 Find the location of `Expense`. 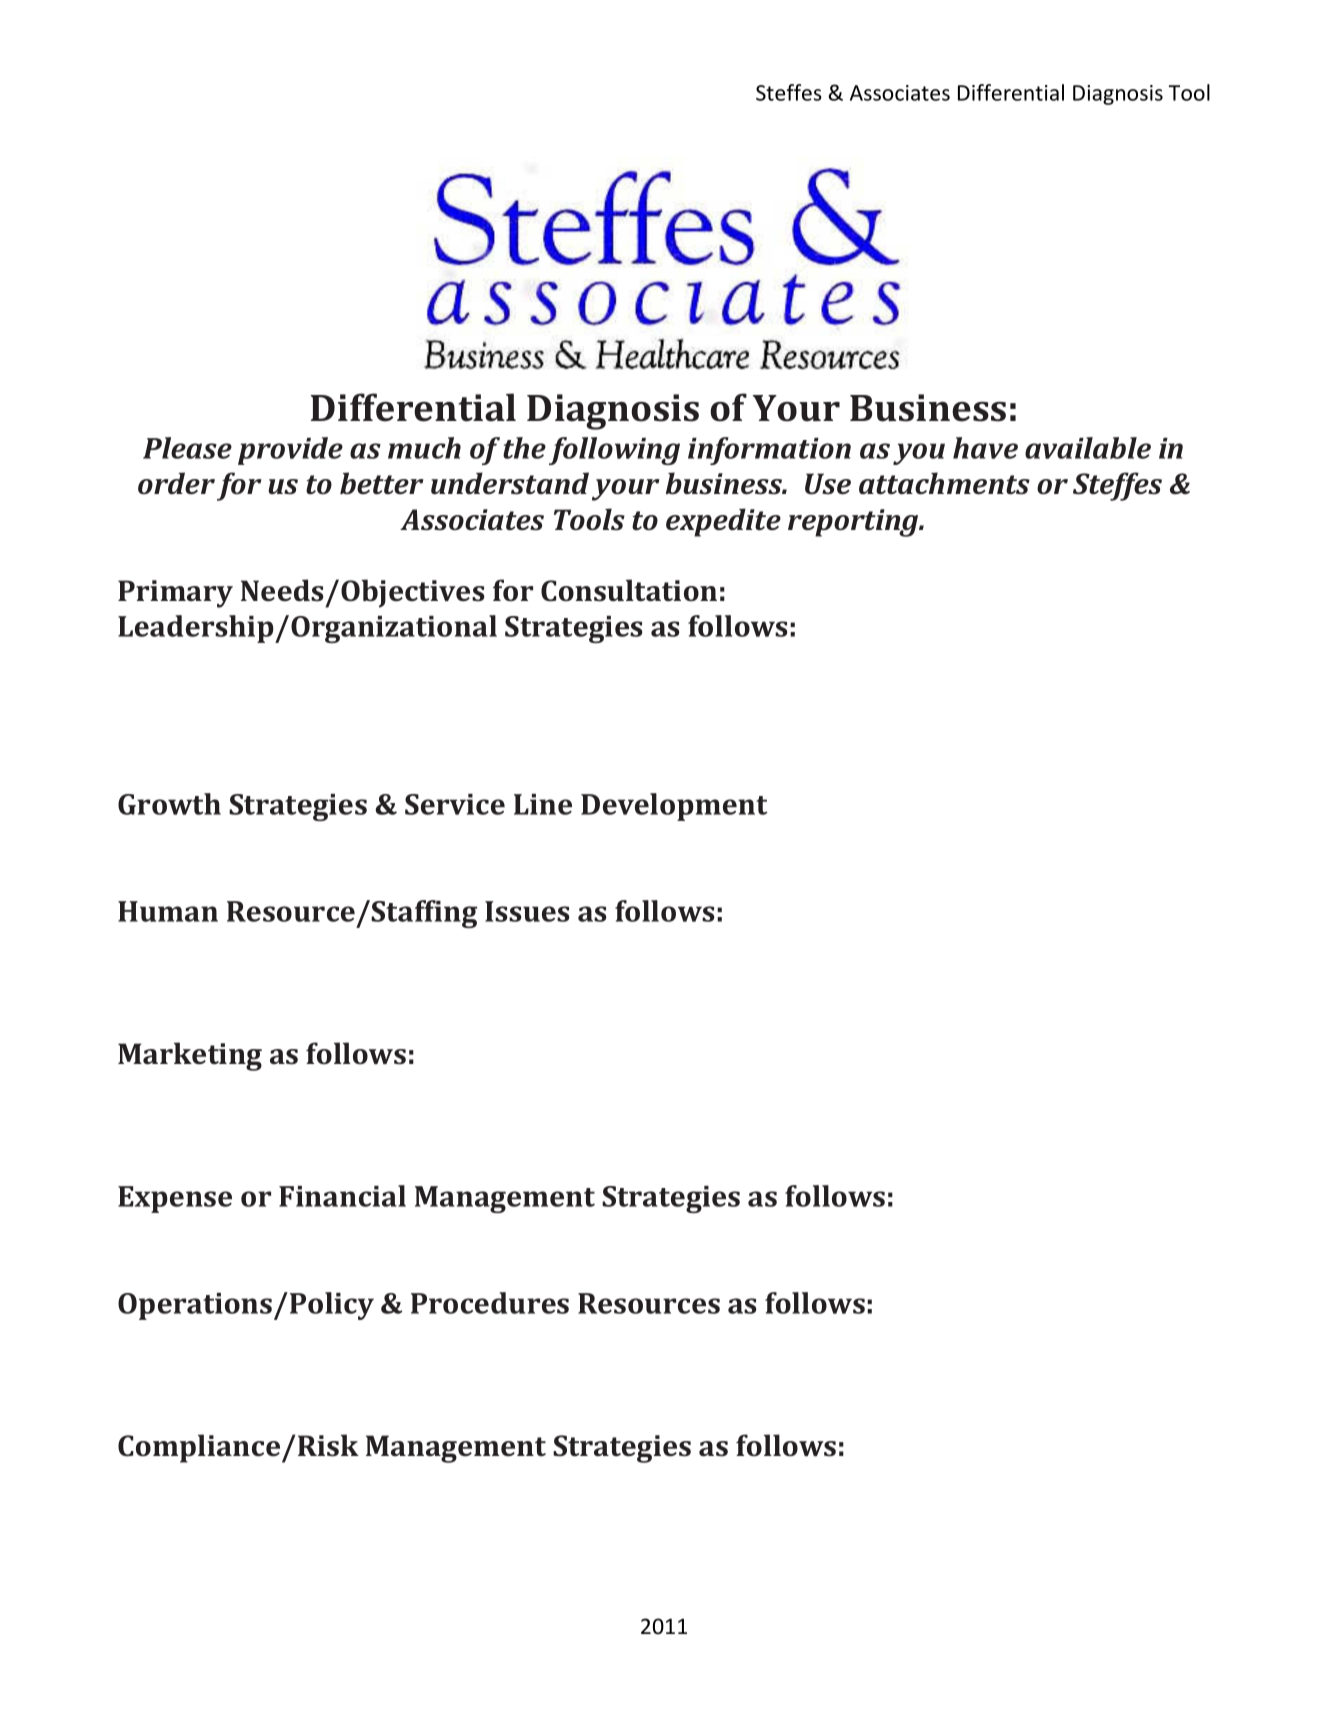

Expense is located at coordinates (175, 1199).
